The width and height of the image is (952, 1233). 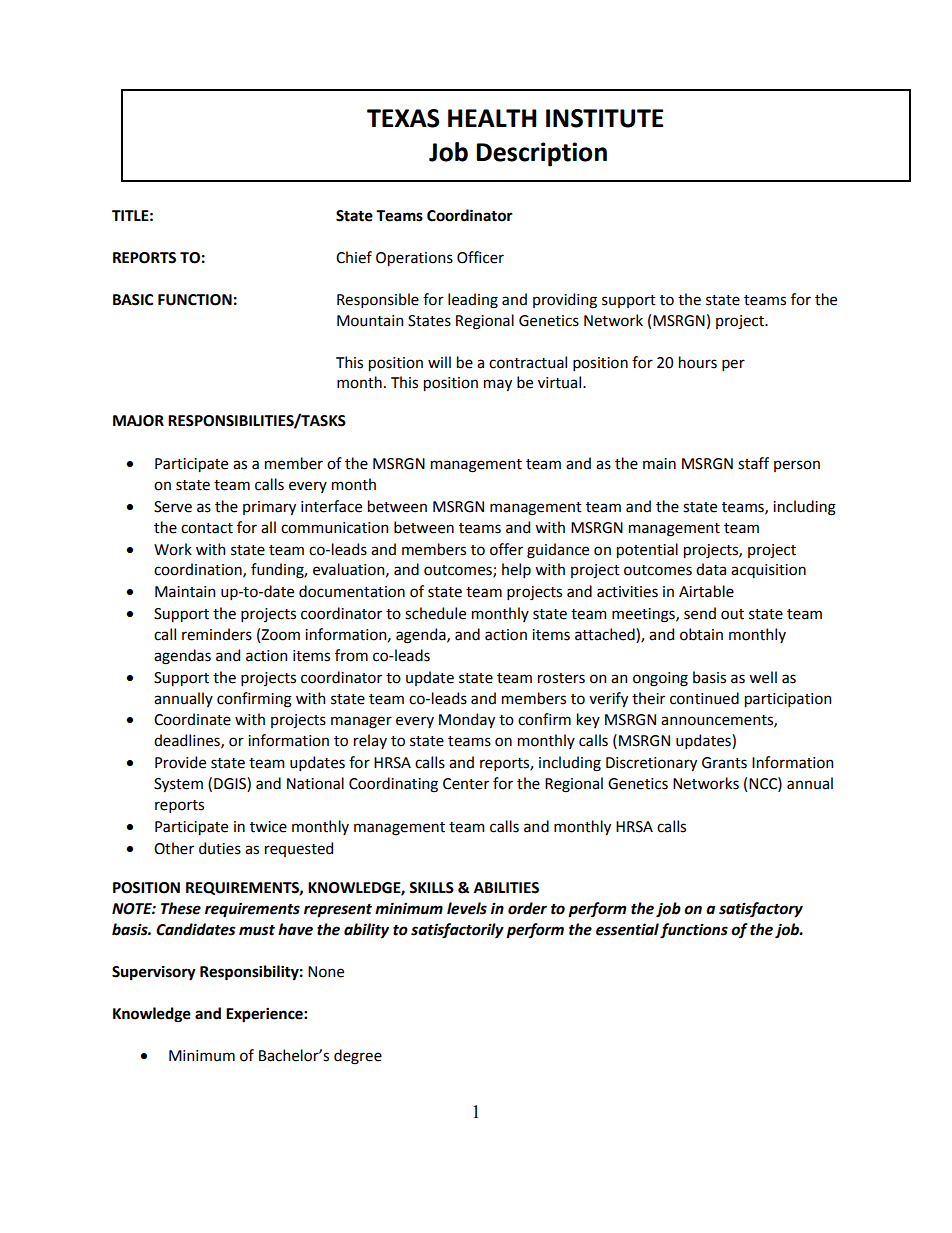 I want to click on may, so click(x=498, y=385).
